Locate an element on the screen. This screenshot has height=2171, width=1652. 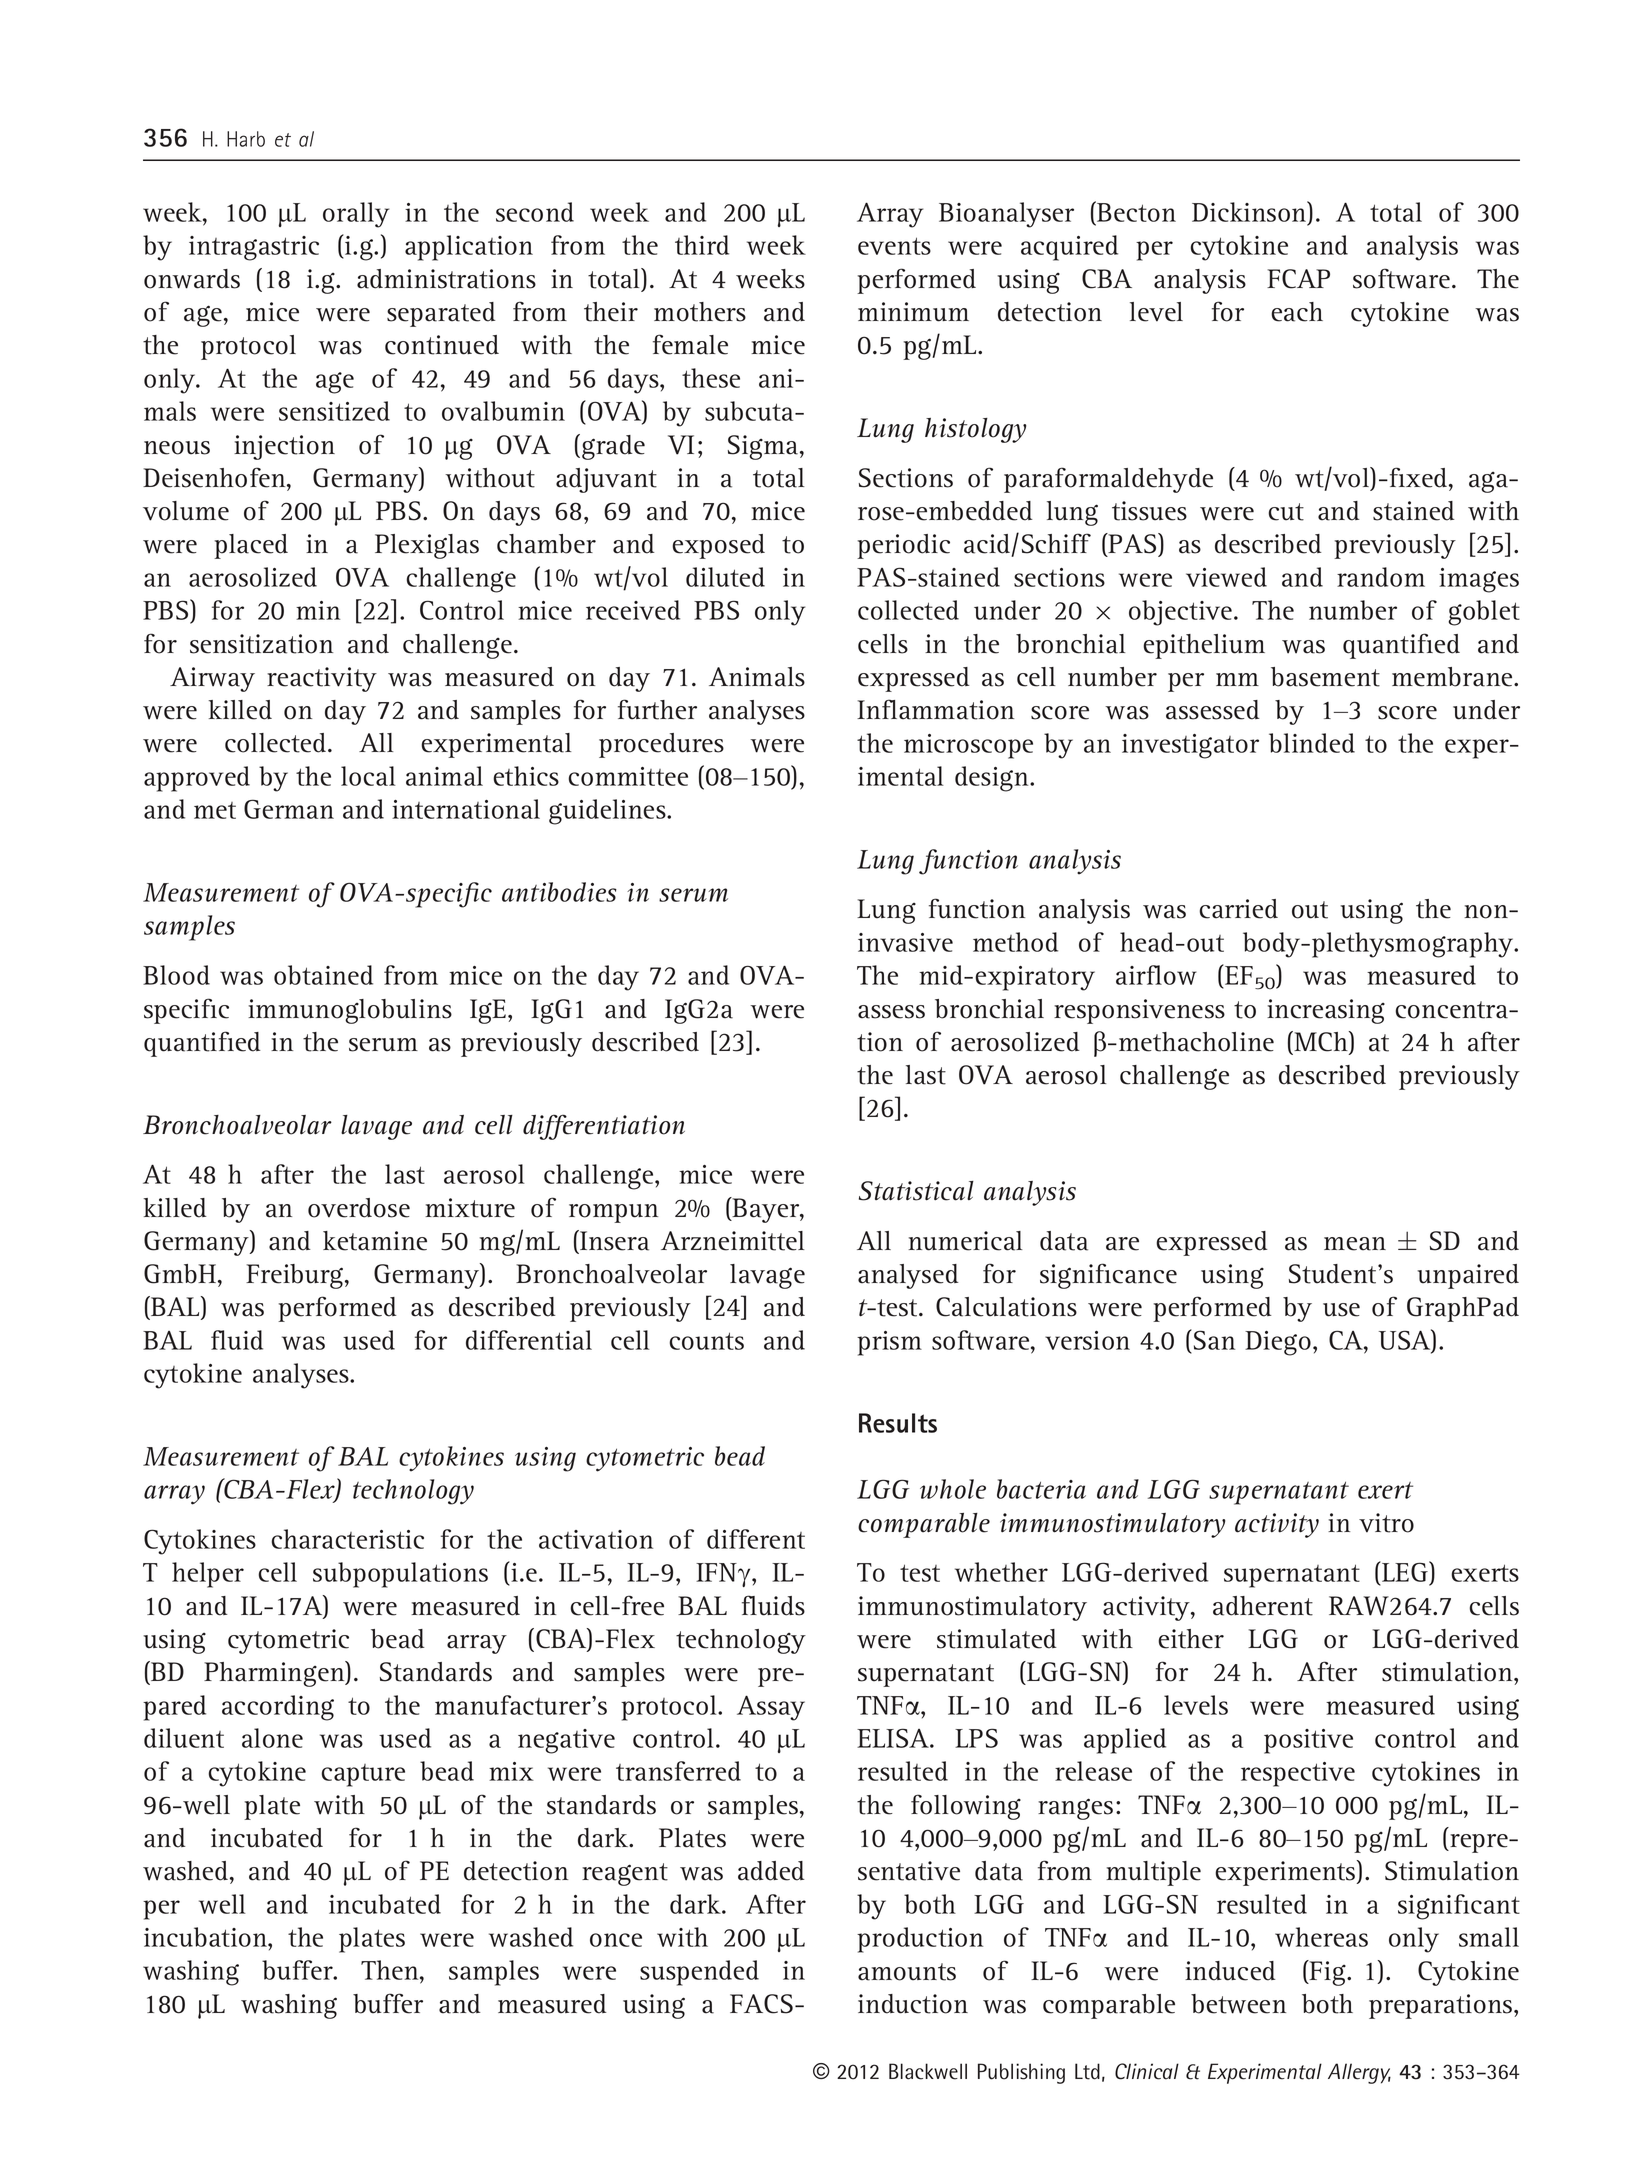
local is located at coordinates (368, 776).
